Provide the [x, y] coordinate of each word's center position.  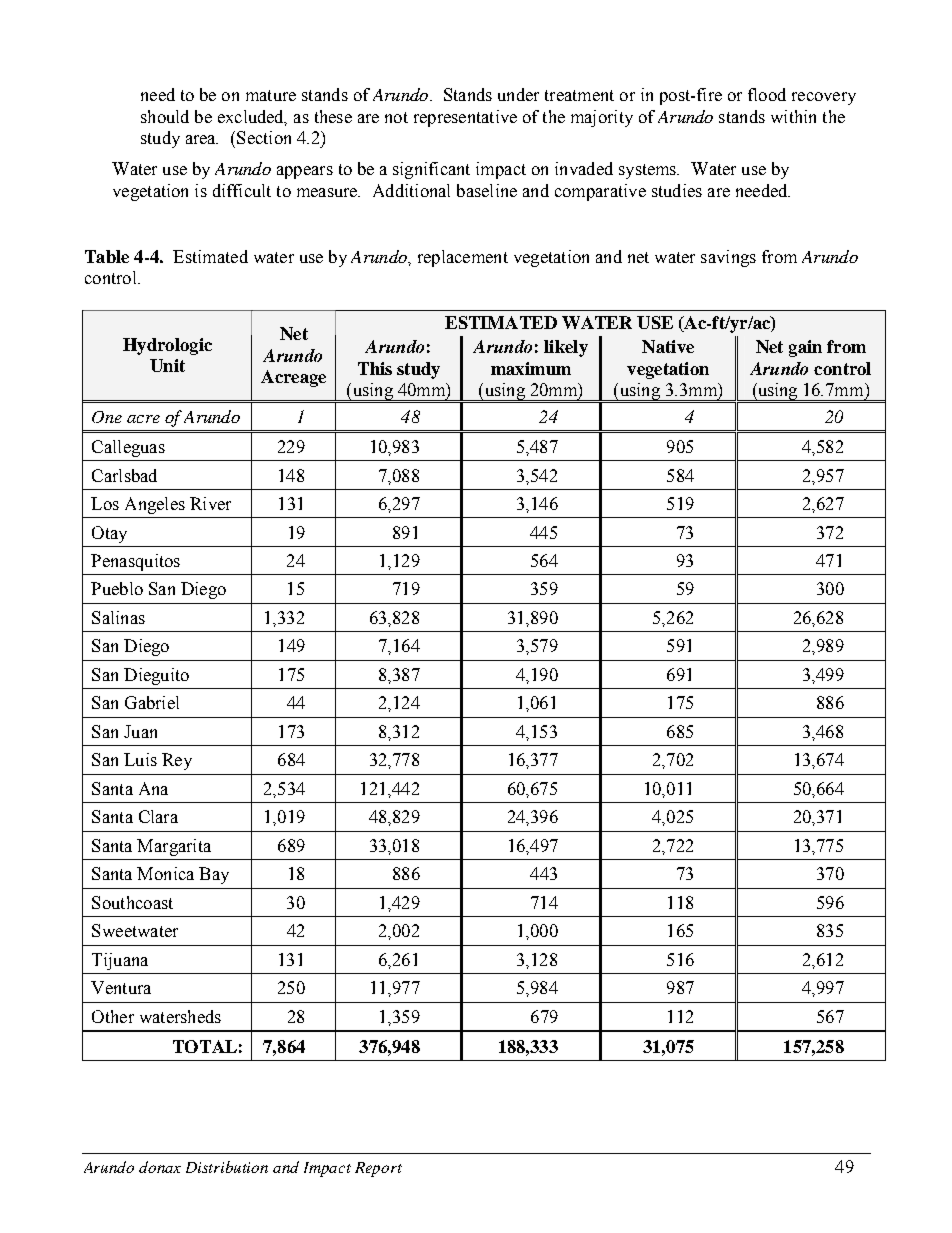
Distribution [227, 1167]
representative [465, 118]
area [202, 139]
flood [767, 94]
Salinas [118, 617]
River [210, 503]
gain [805, 348]
